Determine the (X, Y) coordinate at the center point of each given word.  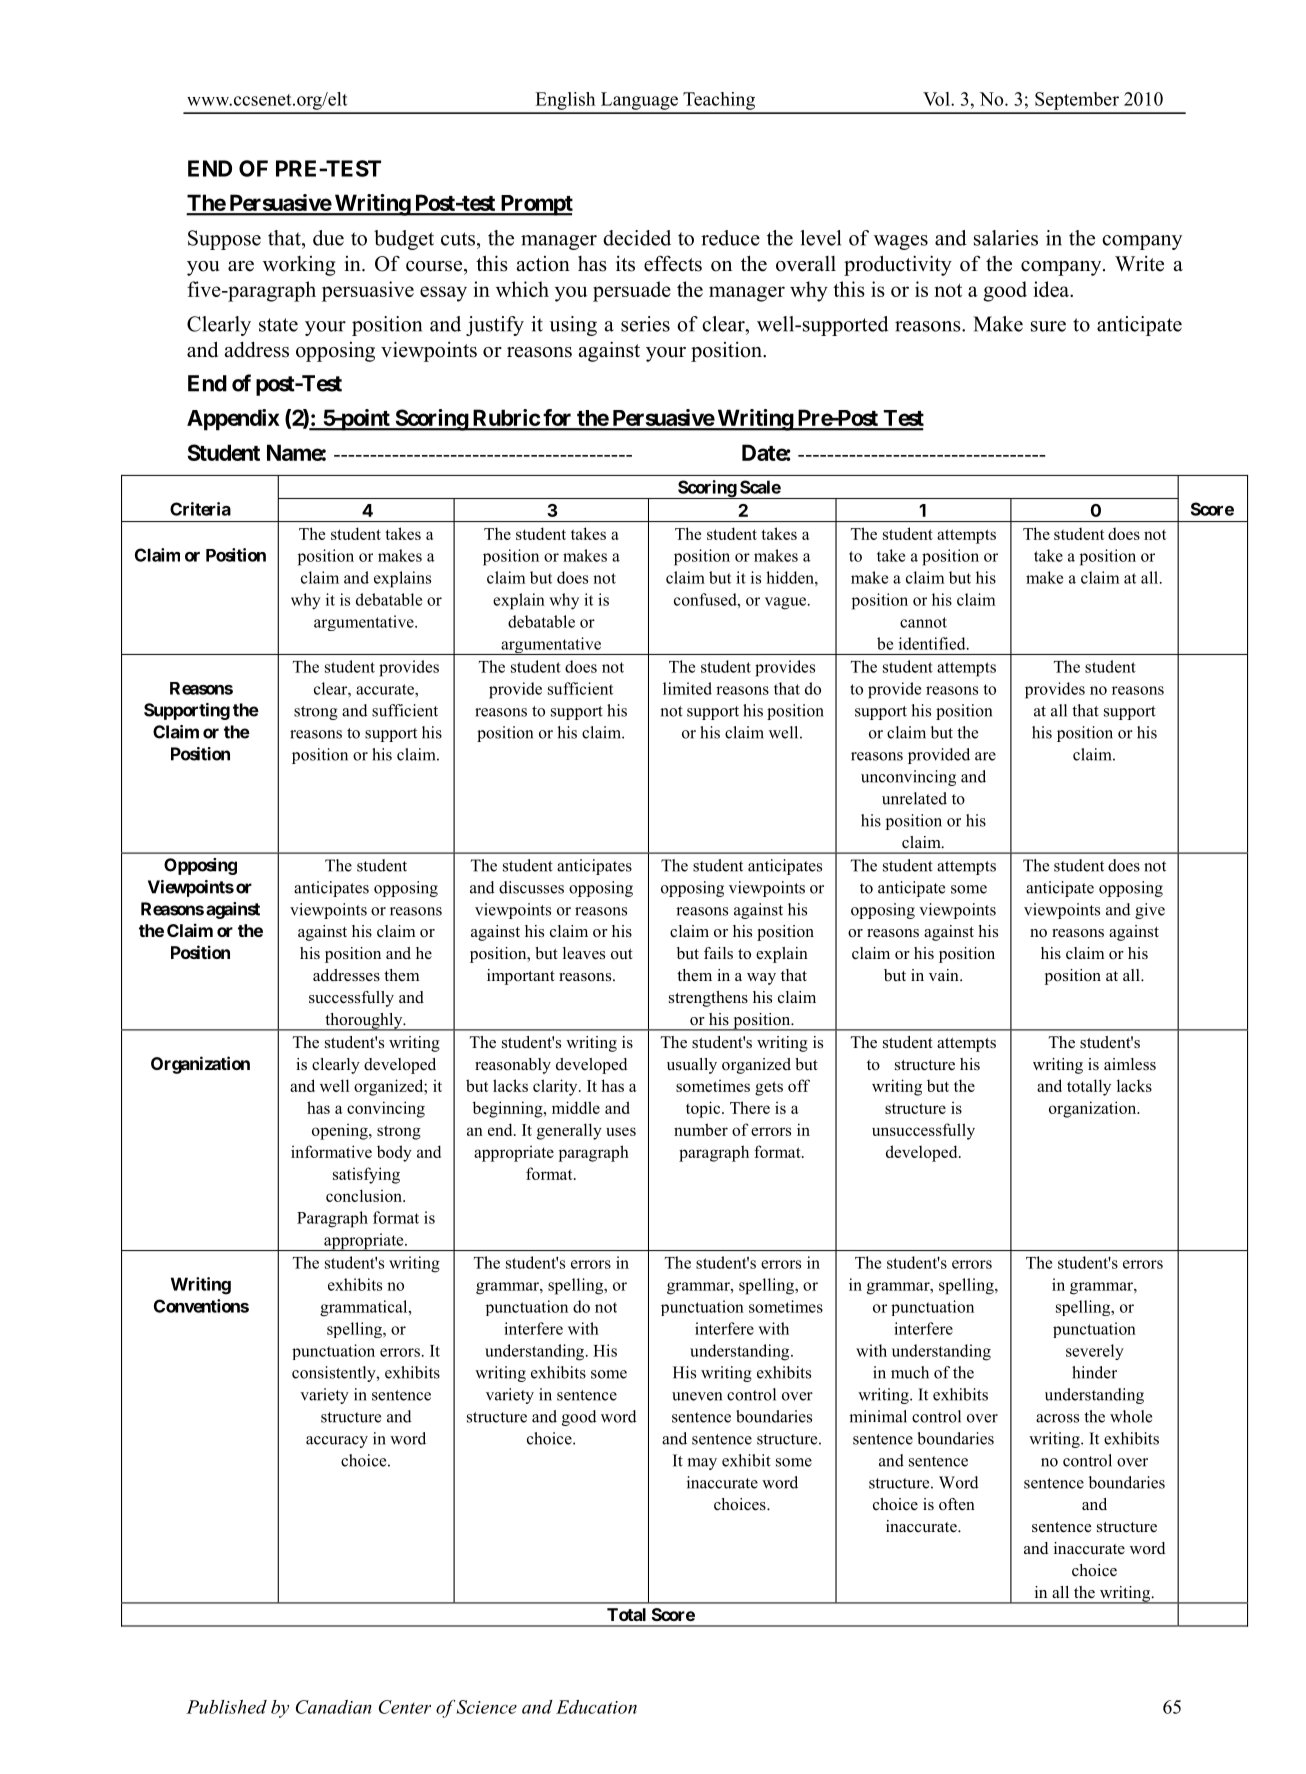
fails (718, 953)
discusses (531, 887)
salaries (1006, 238)
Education (596, 1707)
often (957, 1504)
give (1150, 911)
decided (637, 238)
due (328, 238)
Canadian (334, 1707)
